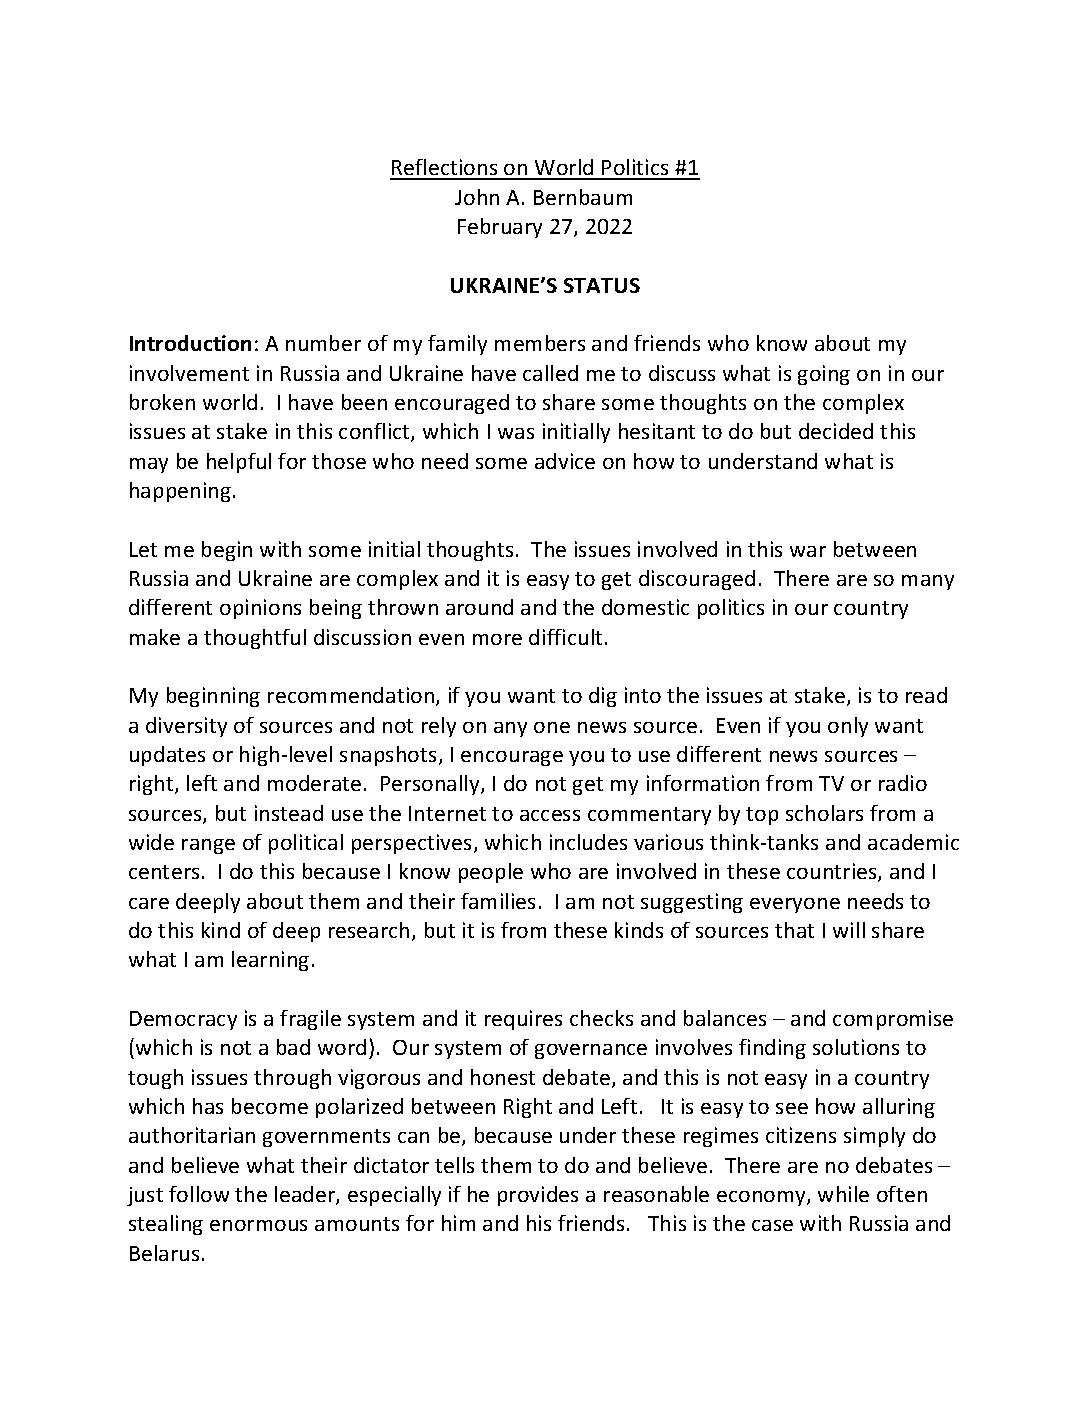 This image has height=1410, width=1090. I want to click on Introduction, so click(190, 343).
